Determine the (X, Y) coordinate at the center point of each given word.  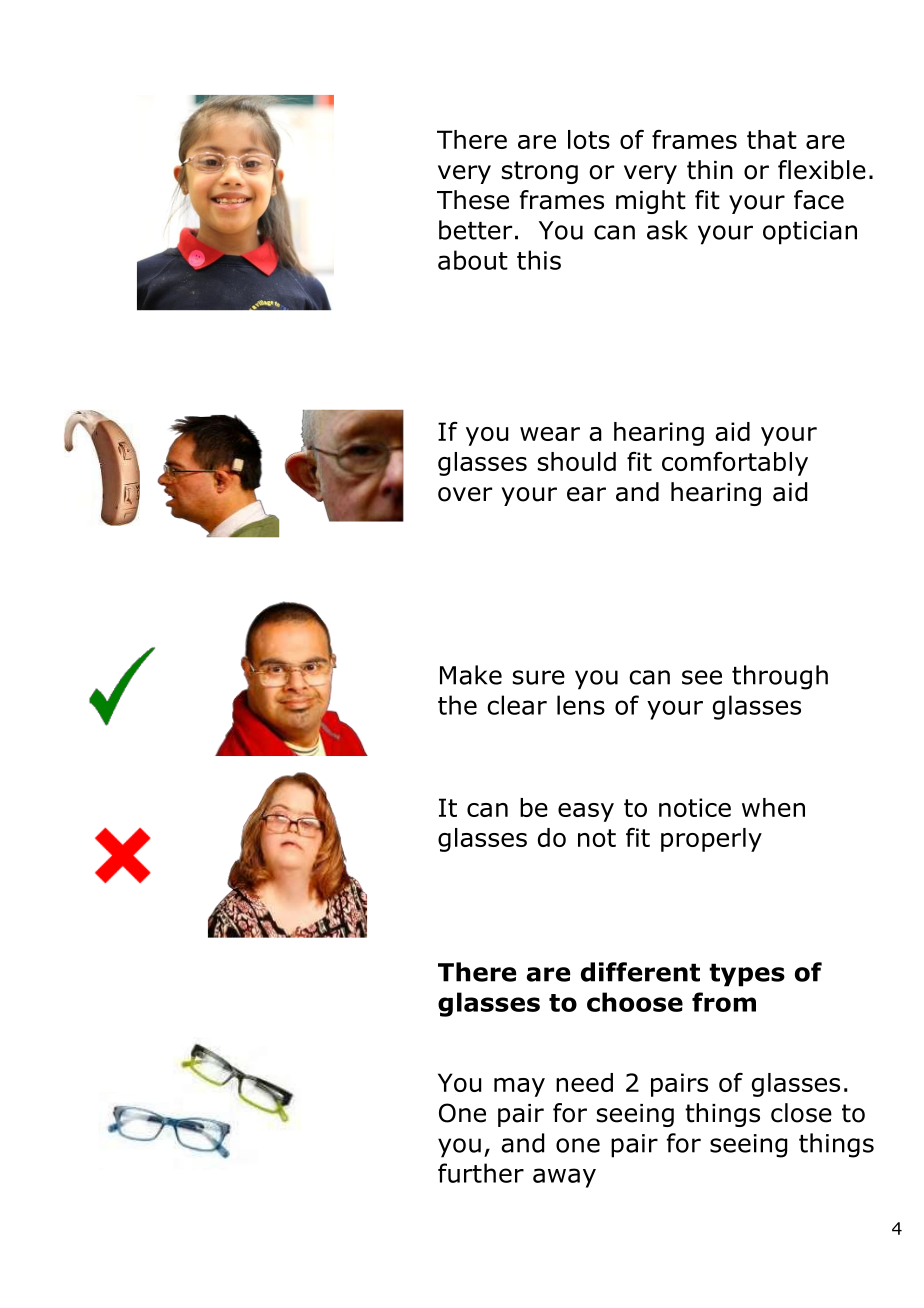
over (465, 494)
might (651, 202)
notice (695, 807)
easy (586, 812)
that (772, 139)
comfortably (735, 464)
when (773, 807)
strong (540, 172)
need (584, 1082)
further (481, 1173)
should (577, 461)
